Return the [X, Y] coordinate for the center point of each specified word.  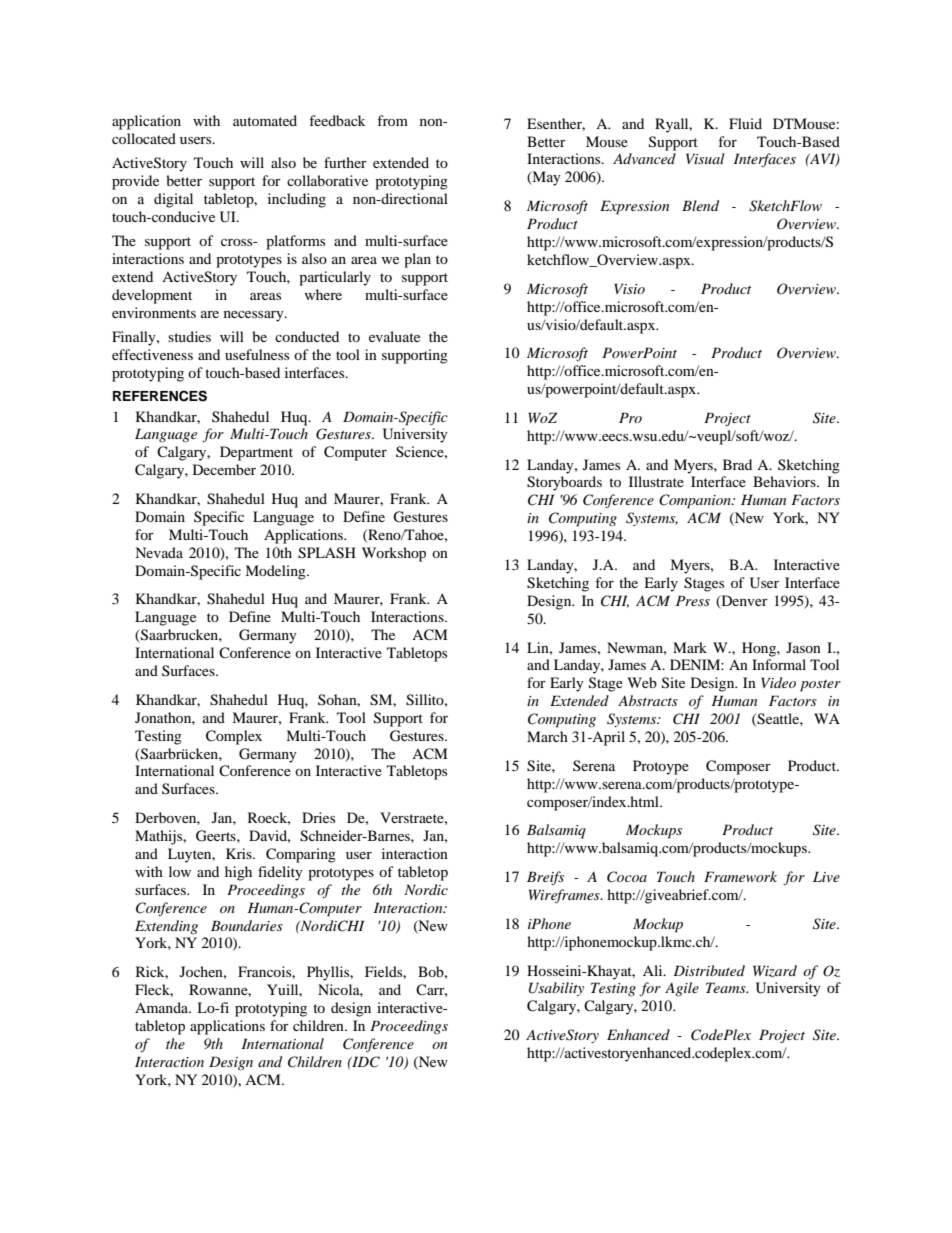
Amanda [163, 1007]
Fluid [745, 123]
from [392, 120]
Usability [556, 989]
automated [265, 120]
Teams [727, 987]
